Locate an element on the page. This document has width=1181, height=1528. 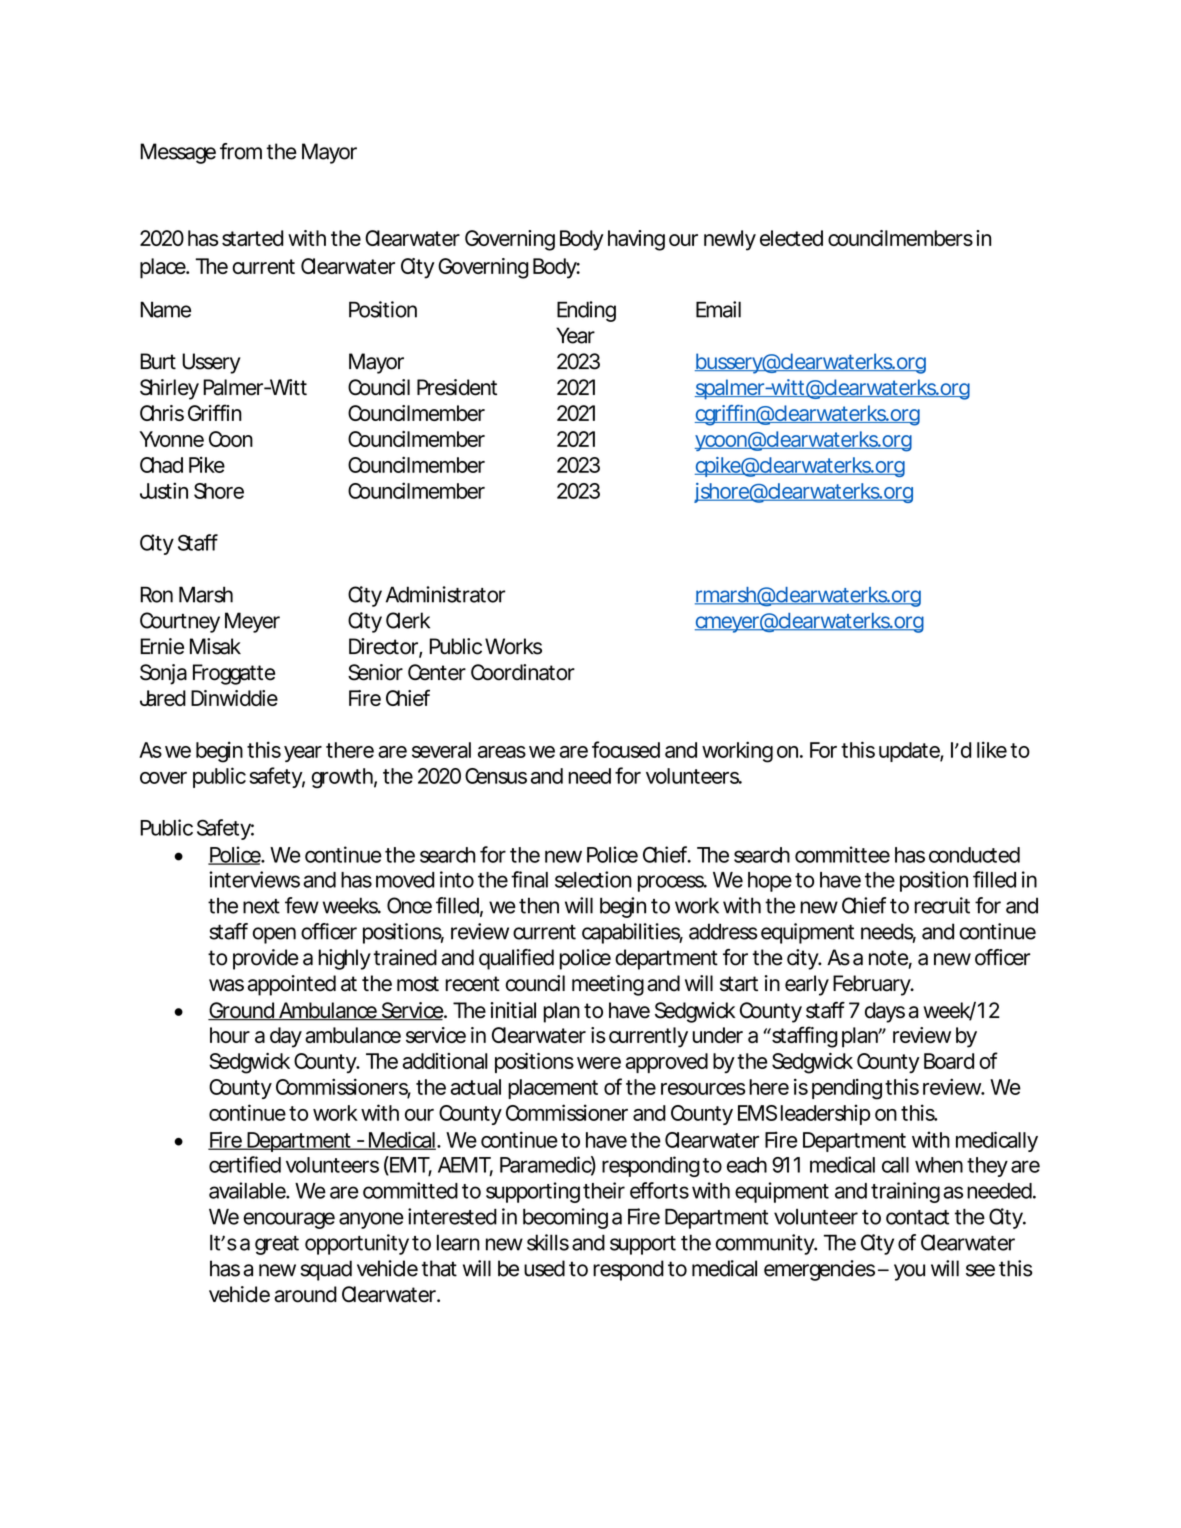
update is located at coordinates (910, 752).
